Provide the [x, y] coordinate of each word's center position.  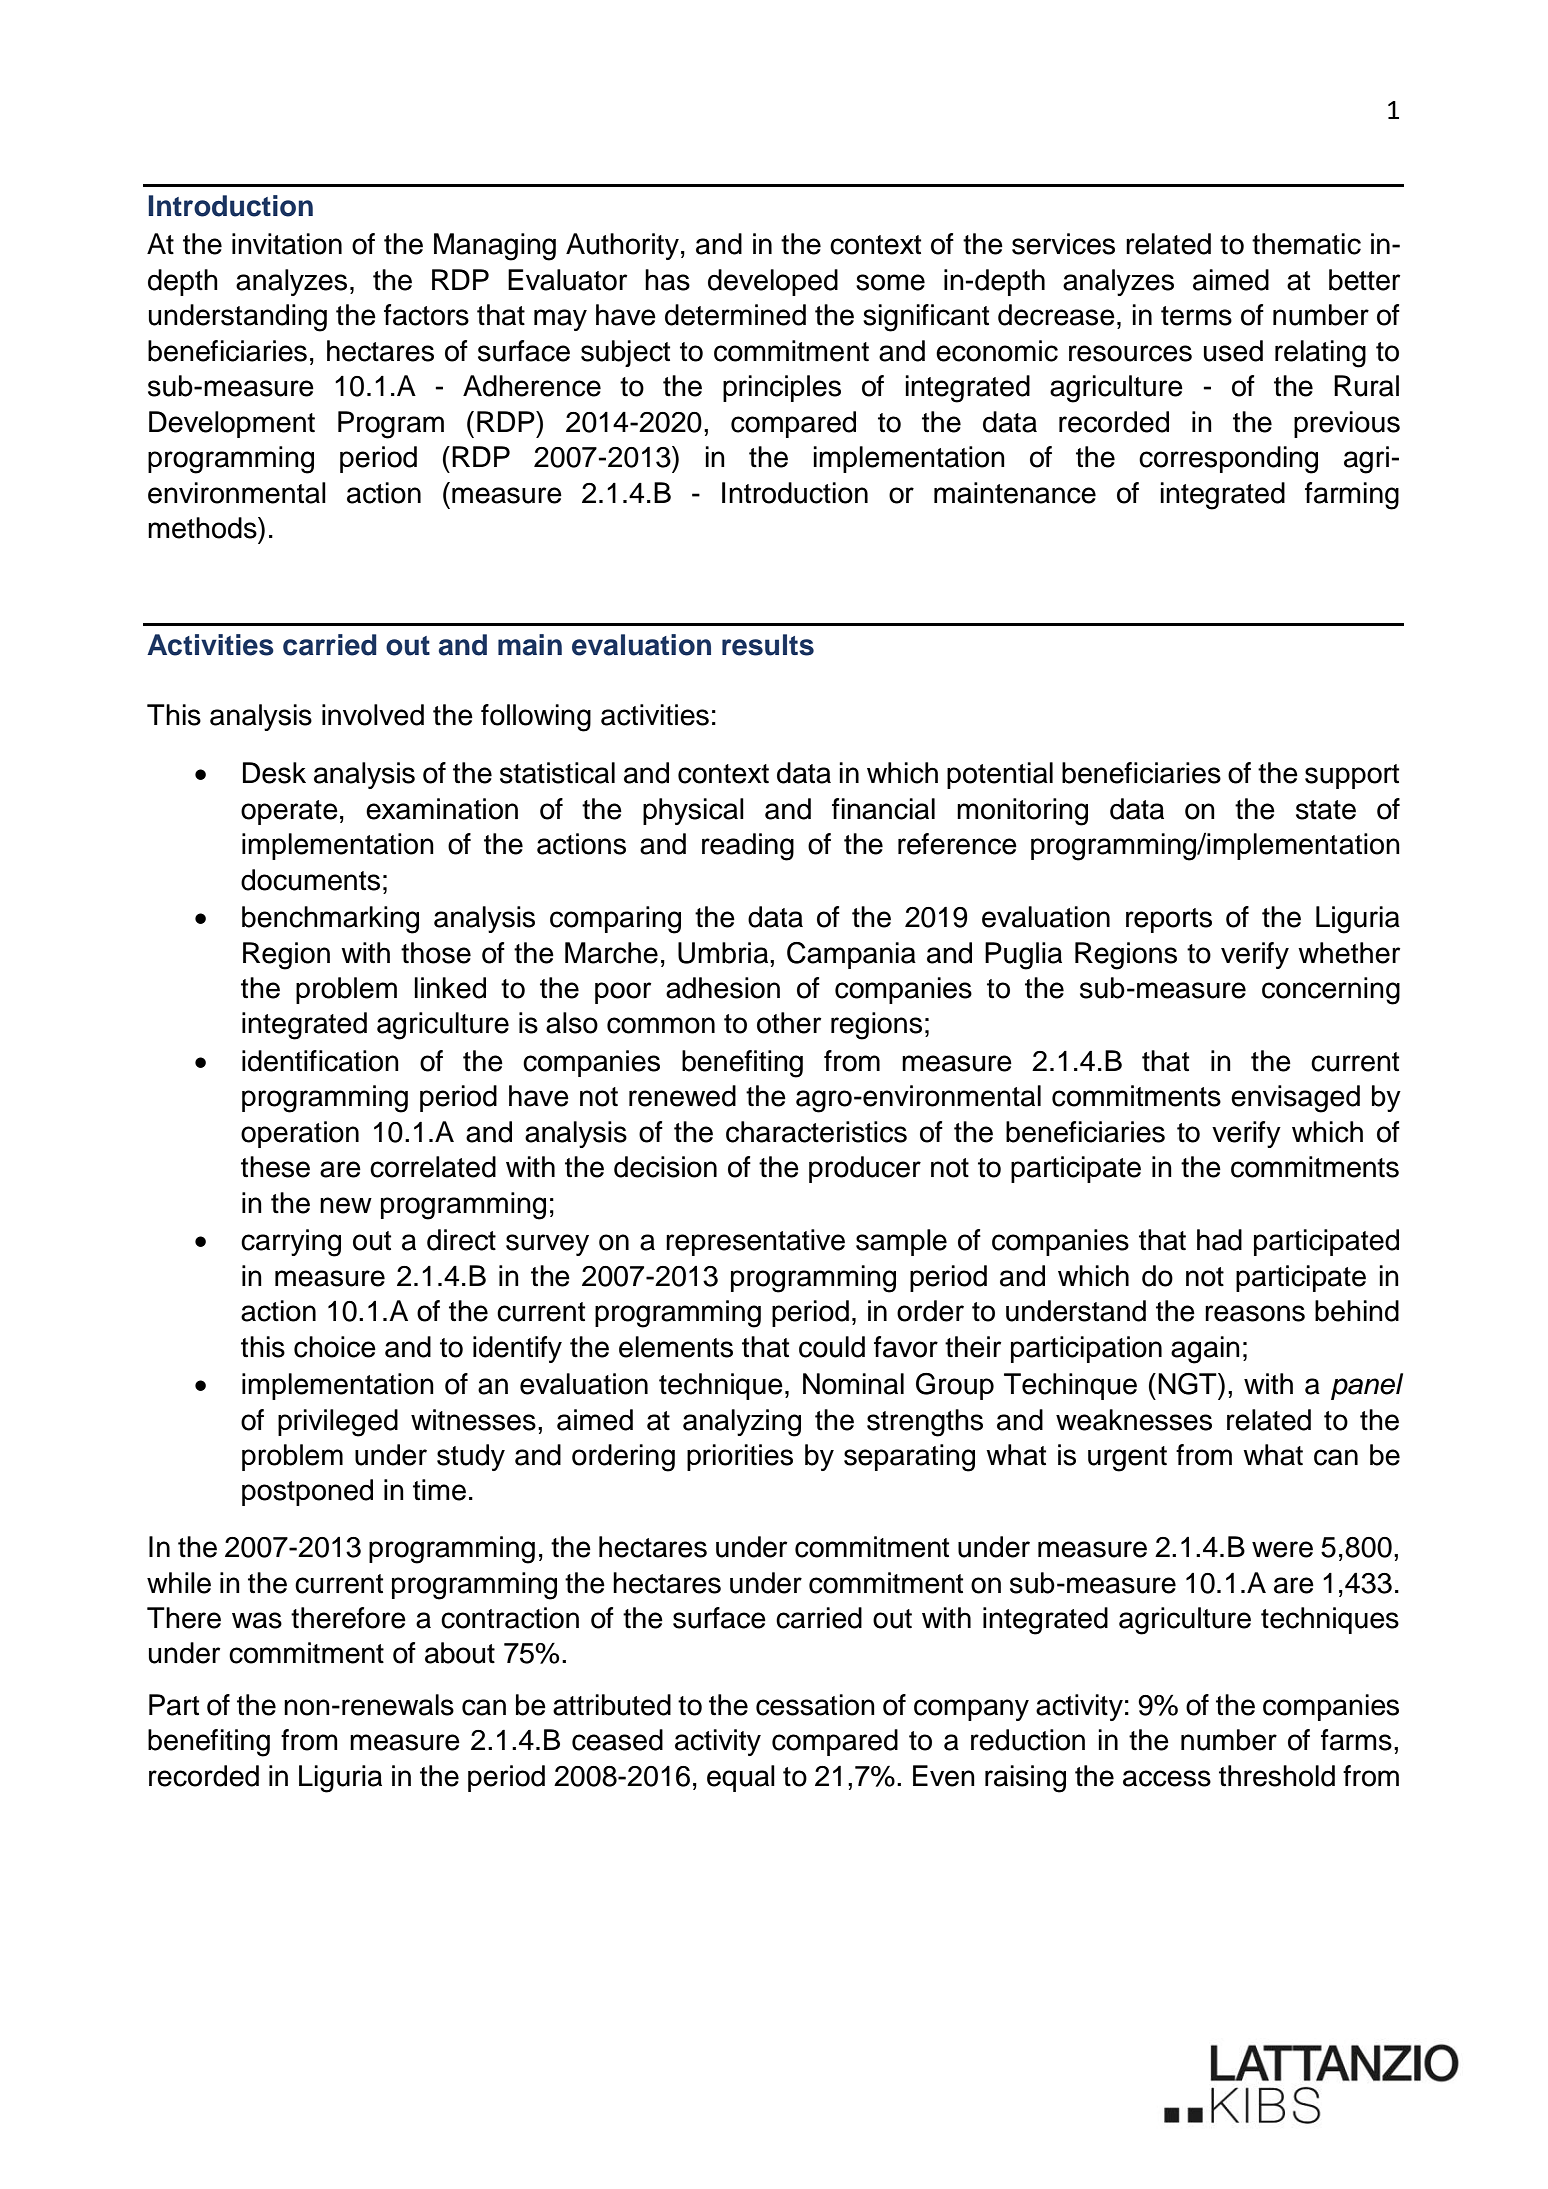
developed [773, 282]
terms [1196, 316]
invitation [287, 244]
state [1326, 810]
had [1219, 1240]
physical [693, 811]
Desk [274, 773]
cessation [815, 1705]
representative [755, 1242]
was [257, 1620]
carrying [291, 1243]
